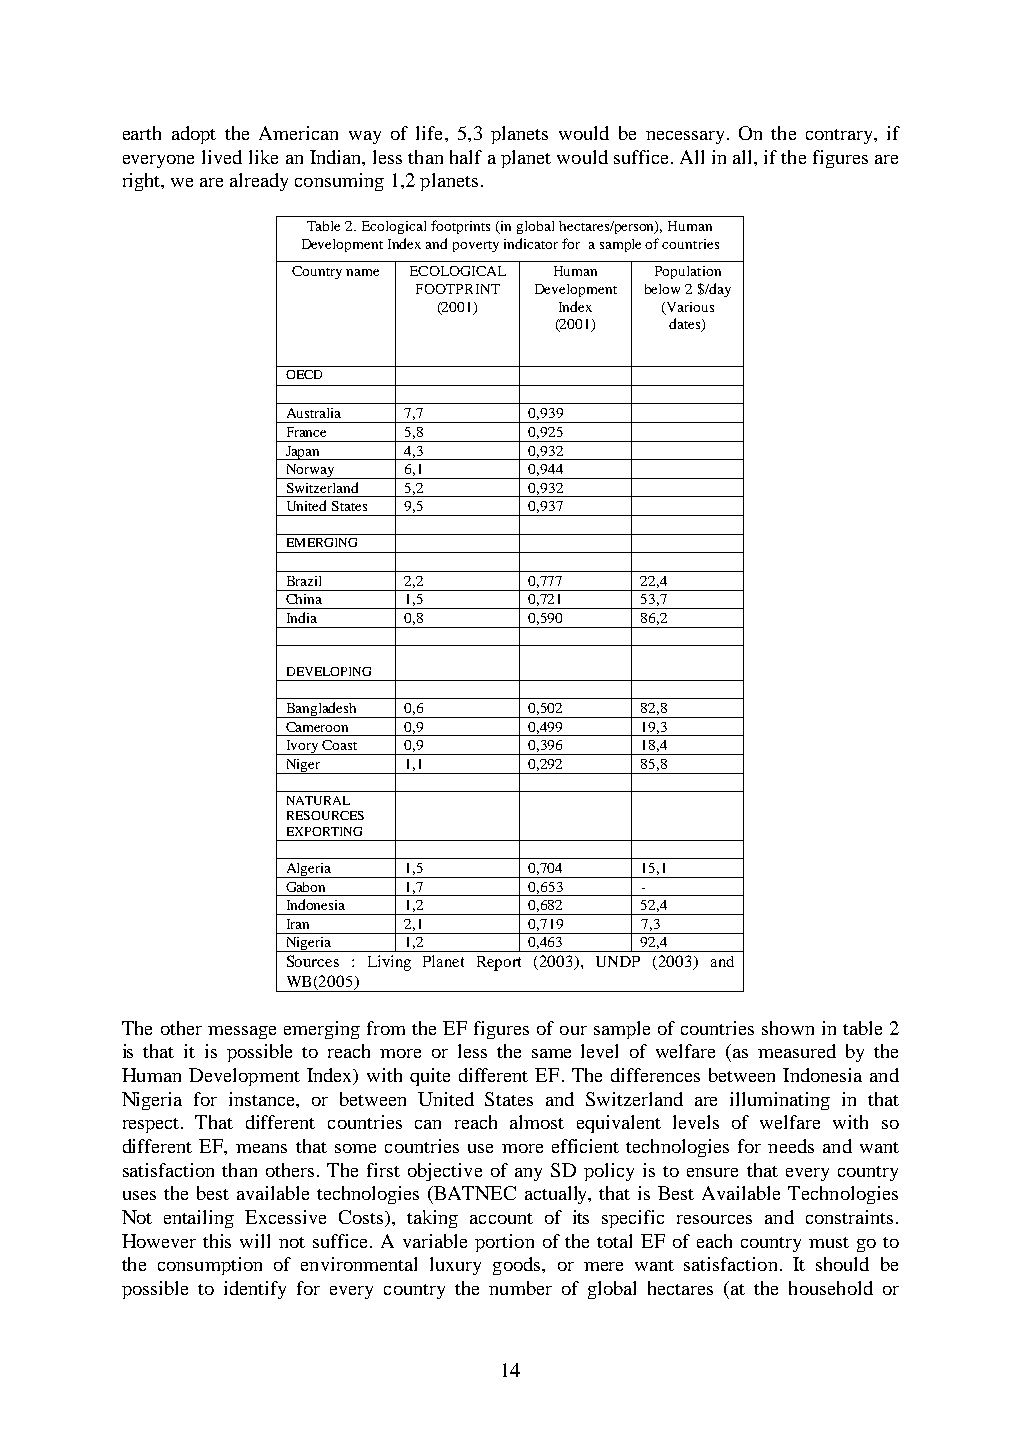  I want to click on measured, so click(797, 1051).
